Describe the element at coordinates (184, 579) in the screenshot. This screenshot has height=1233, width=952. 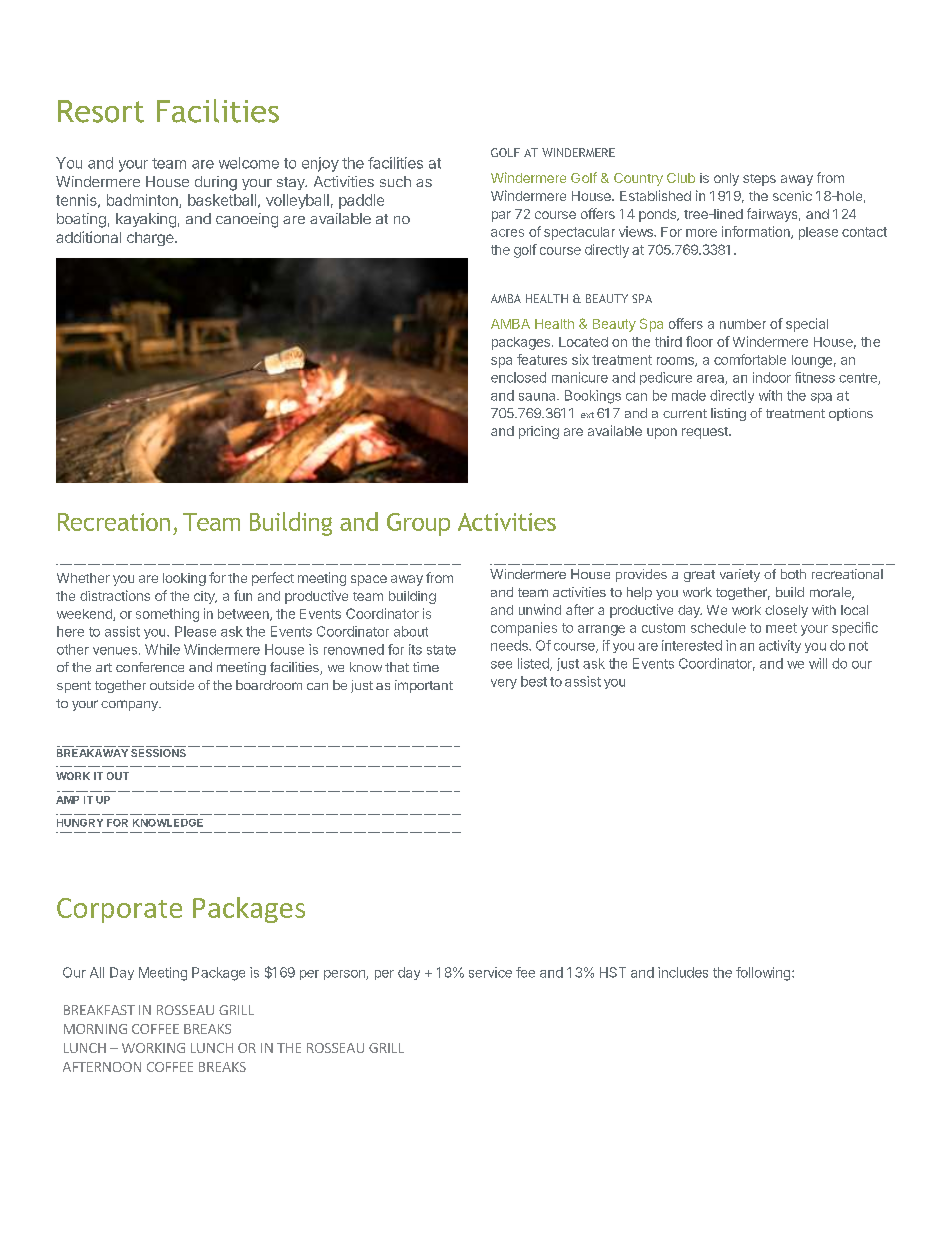
I see `looking` at that location.
